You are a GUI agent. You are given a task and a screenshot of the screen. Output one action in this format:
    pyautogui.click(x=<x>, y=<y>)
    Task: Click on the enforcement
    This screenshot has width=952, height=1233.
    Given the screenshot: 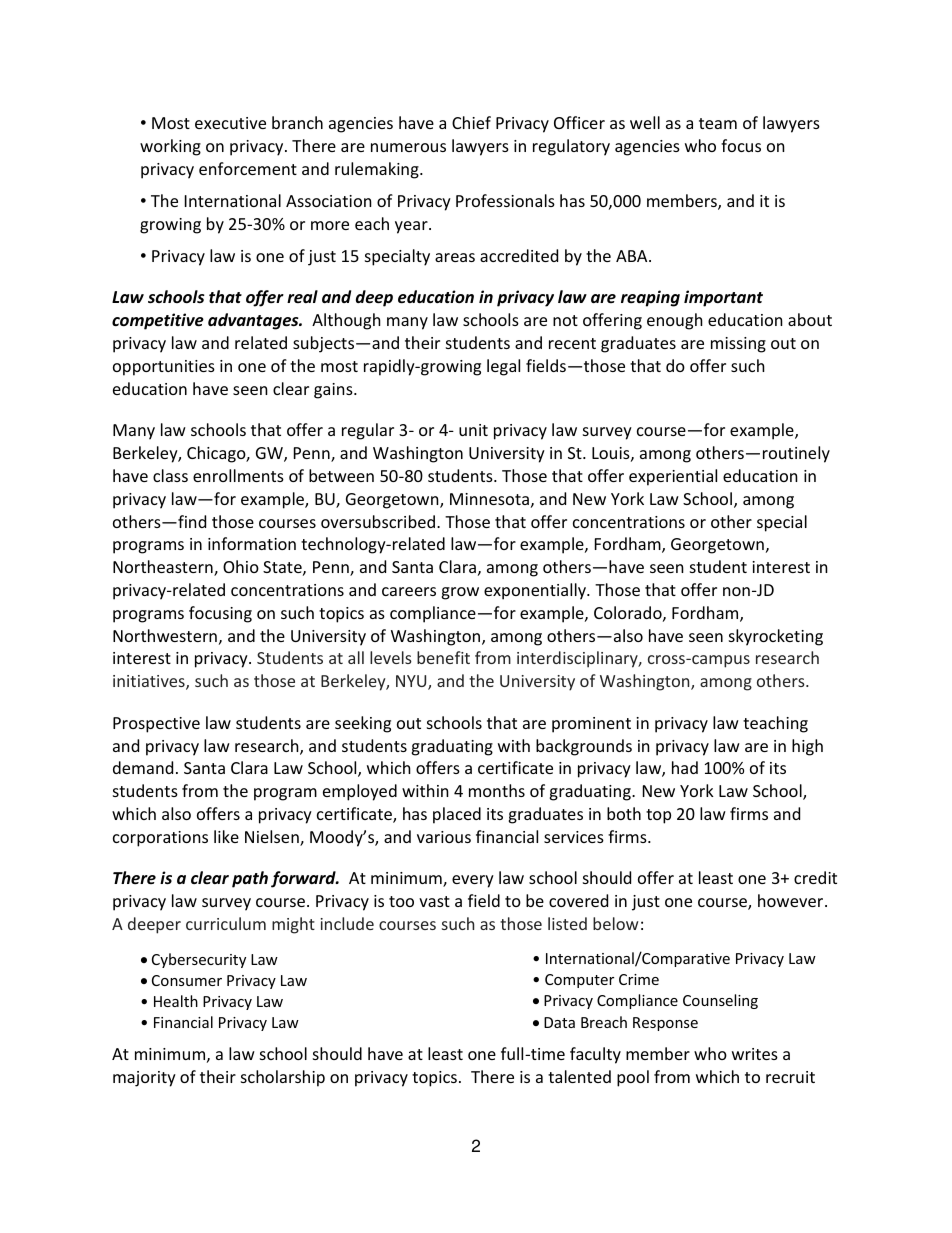 What is the action you would take?
    pyautogui.click(x=248, y=168)
